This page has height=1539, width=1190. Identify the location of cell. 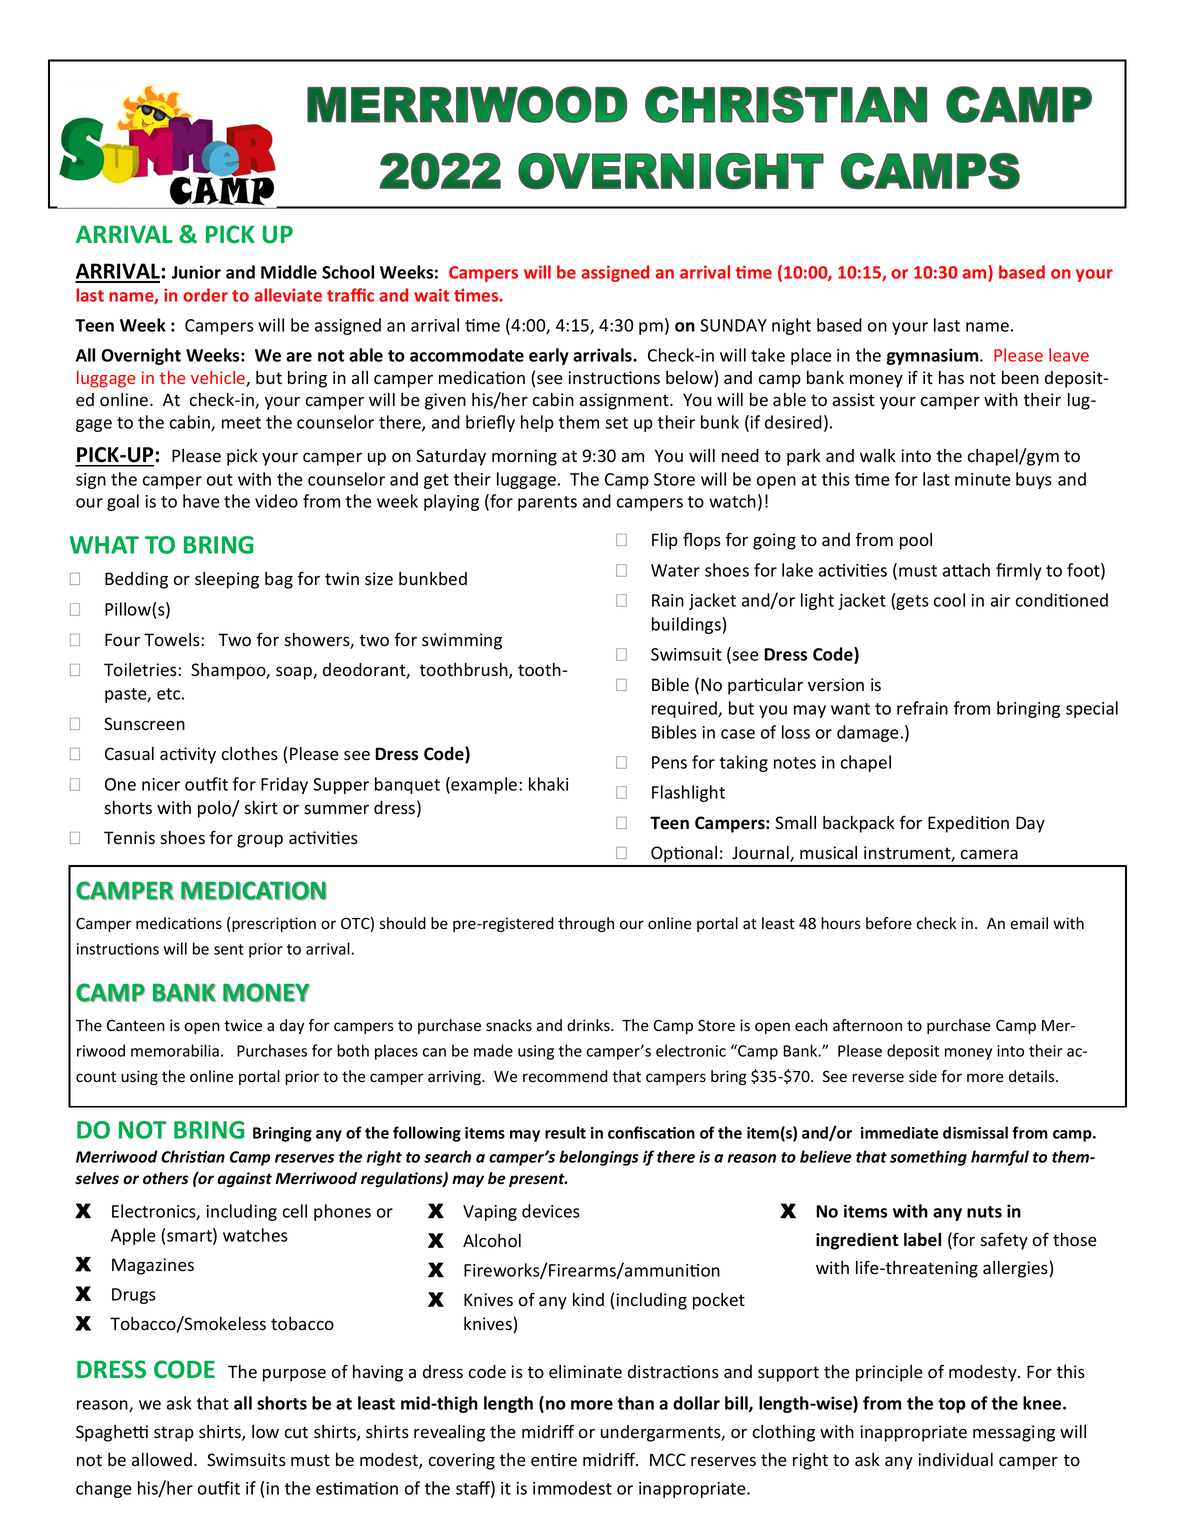
(295, 1211).
